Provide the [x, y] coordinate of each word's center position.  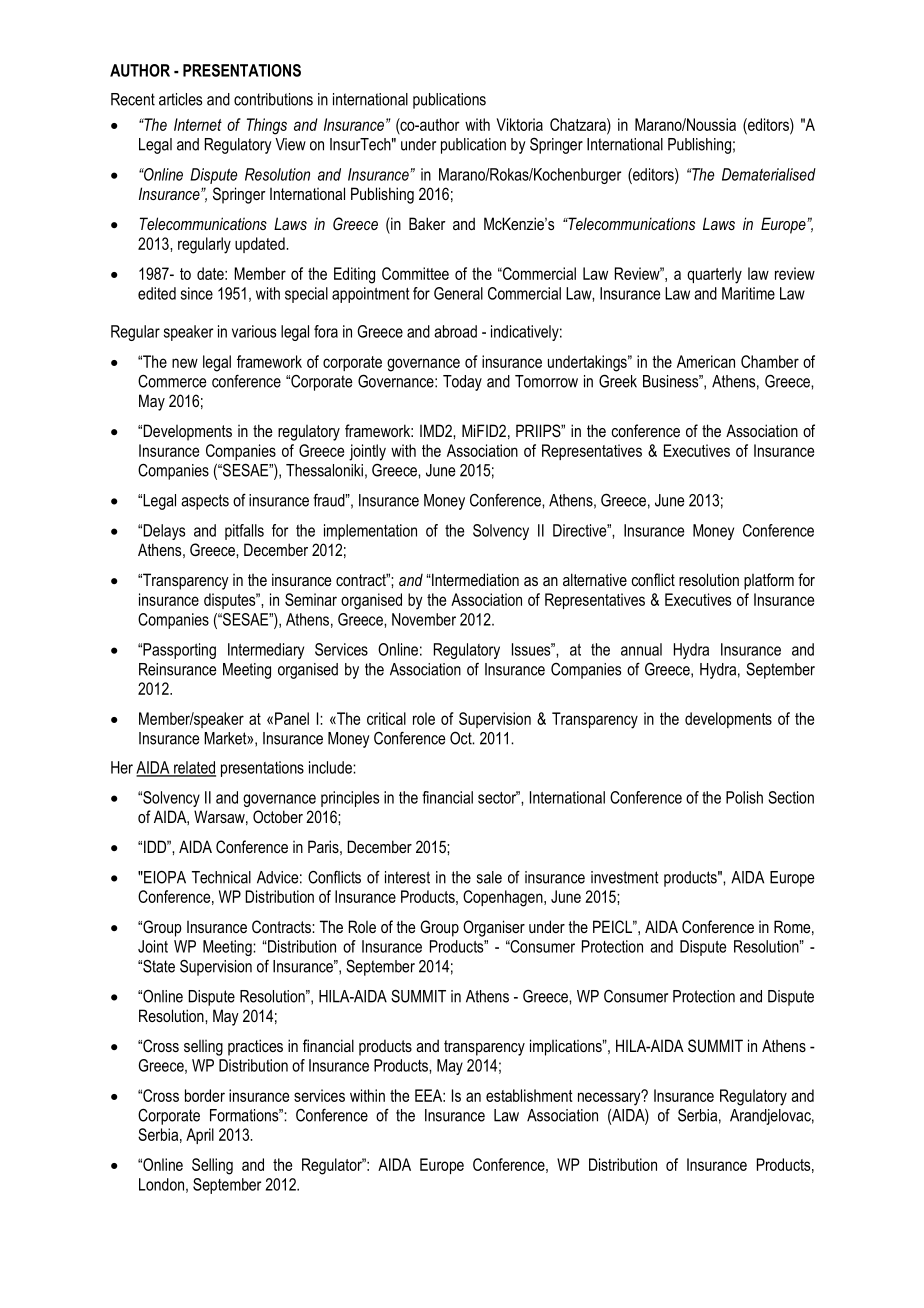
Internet [198, 124]
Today [462, 383]
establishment [529, 1095]
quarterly [714, 275]
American [706, 361]
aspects [205, 502]
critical [386, 718]
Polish [744, 797]
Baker [427, 223]
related [194, 768]
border [205, 1095]
